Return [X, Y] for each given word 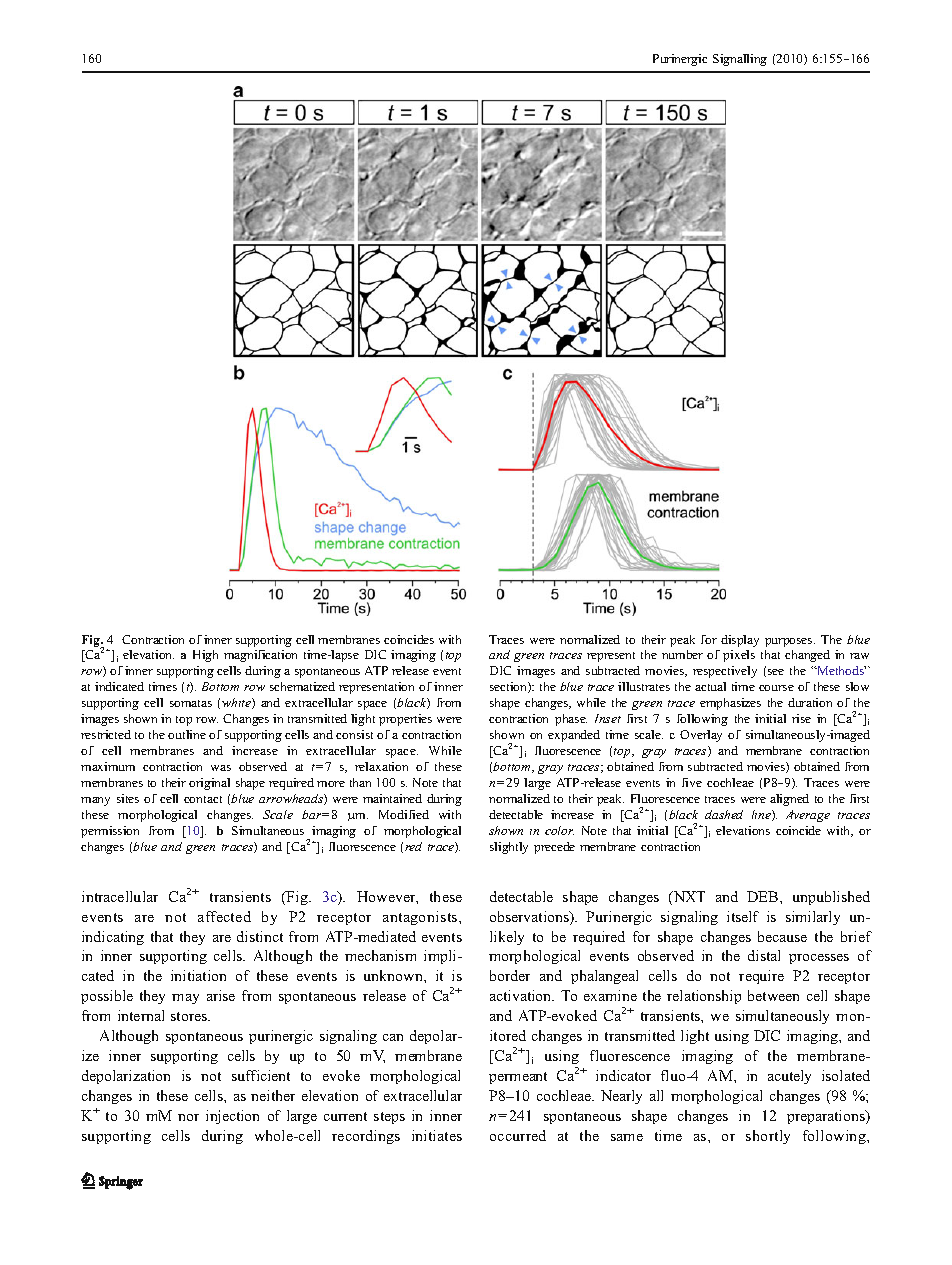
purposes [790, 642]
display [740, 641]
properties [405, 720]
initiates [437, 1135]
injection [232, 1117]
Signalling [740, 60]
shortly [768, 1137]
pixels [739, 656]
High [205, 656]
